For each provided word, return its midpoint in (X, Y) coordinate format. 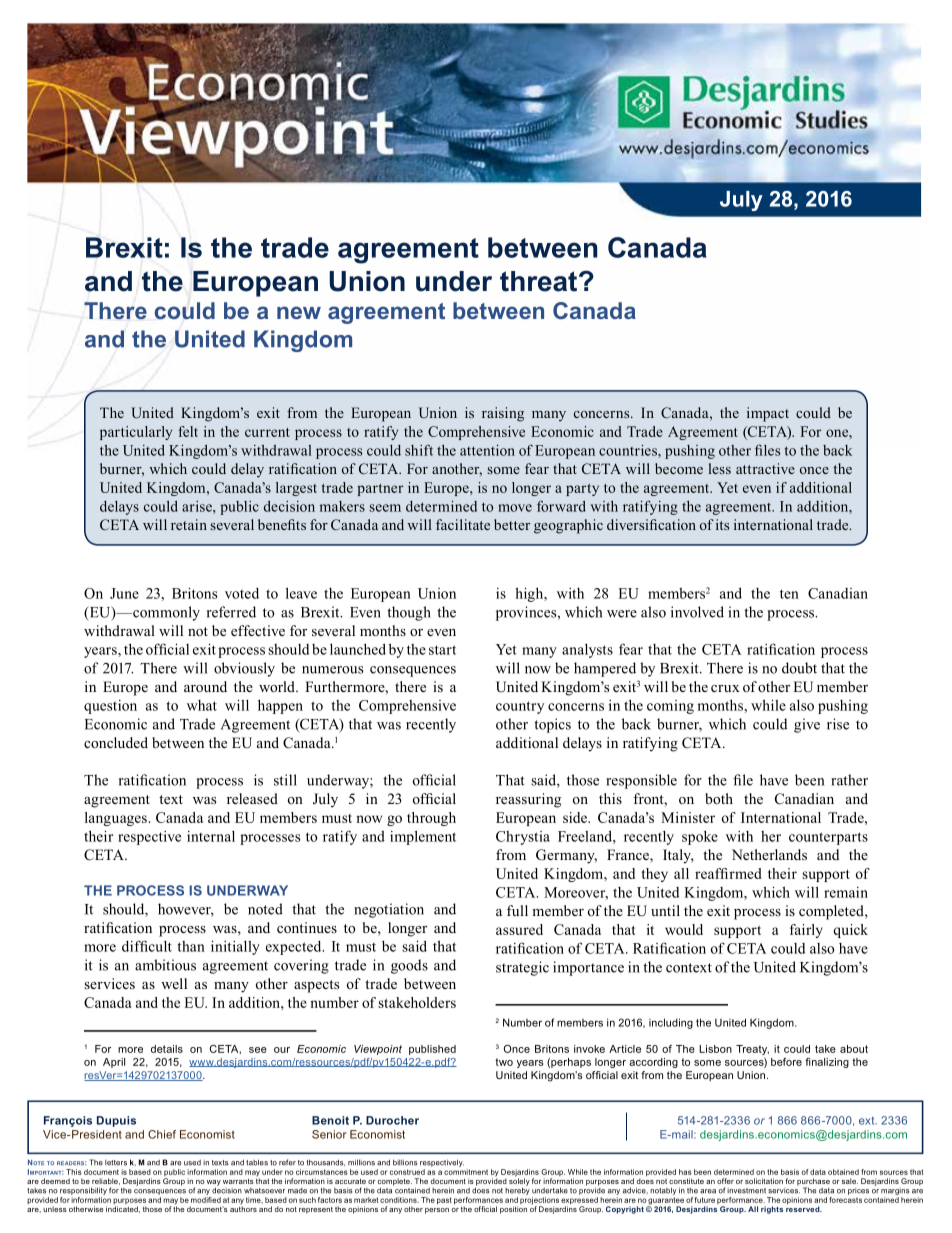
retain (189, 524)
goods (409, 966)
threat (540, 281)
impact (768, 414)
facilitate (463, 524)
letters (116, 1163)
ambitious (165, 965)
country (520, 707)
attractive (765, 468)
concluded (116, 742)
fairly (806, 931)
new (299, 312)
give (807, 725)
